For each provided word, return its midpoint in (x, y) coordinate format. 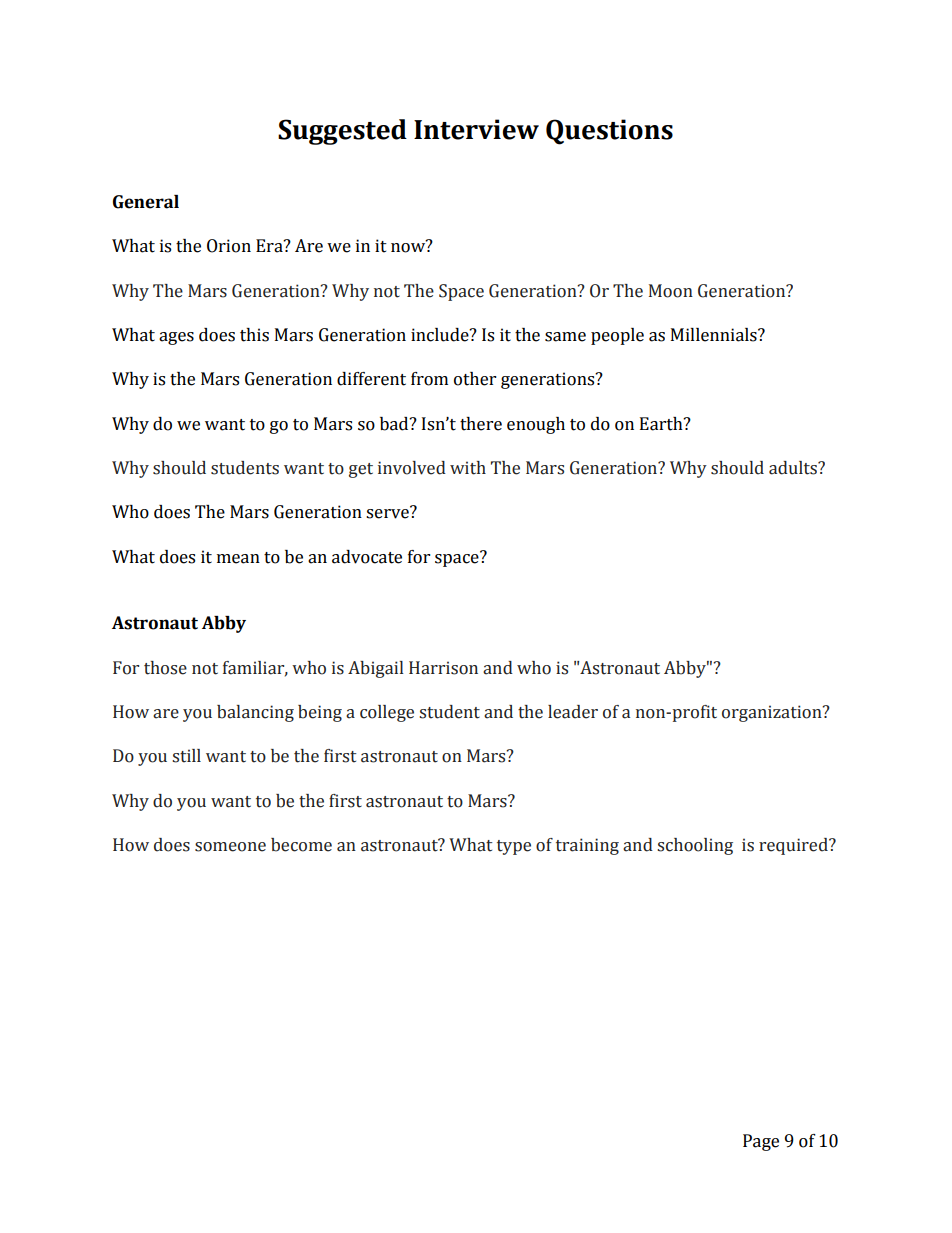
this (254, 335)
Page (761, 1142)
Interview (476, 129)
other (475, 379)
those (165, 668)
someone (230, 847)
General (146, 202)
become (301, 845)
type (514, 847)
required (794, 846)
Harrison (443, 668)
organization (773, 713)
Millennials (715, 335)
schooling (695, 846)
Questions (609, 132)
